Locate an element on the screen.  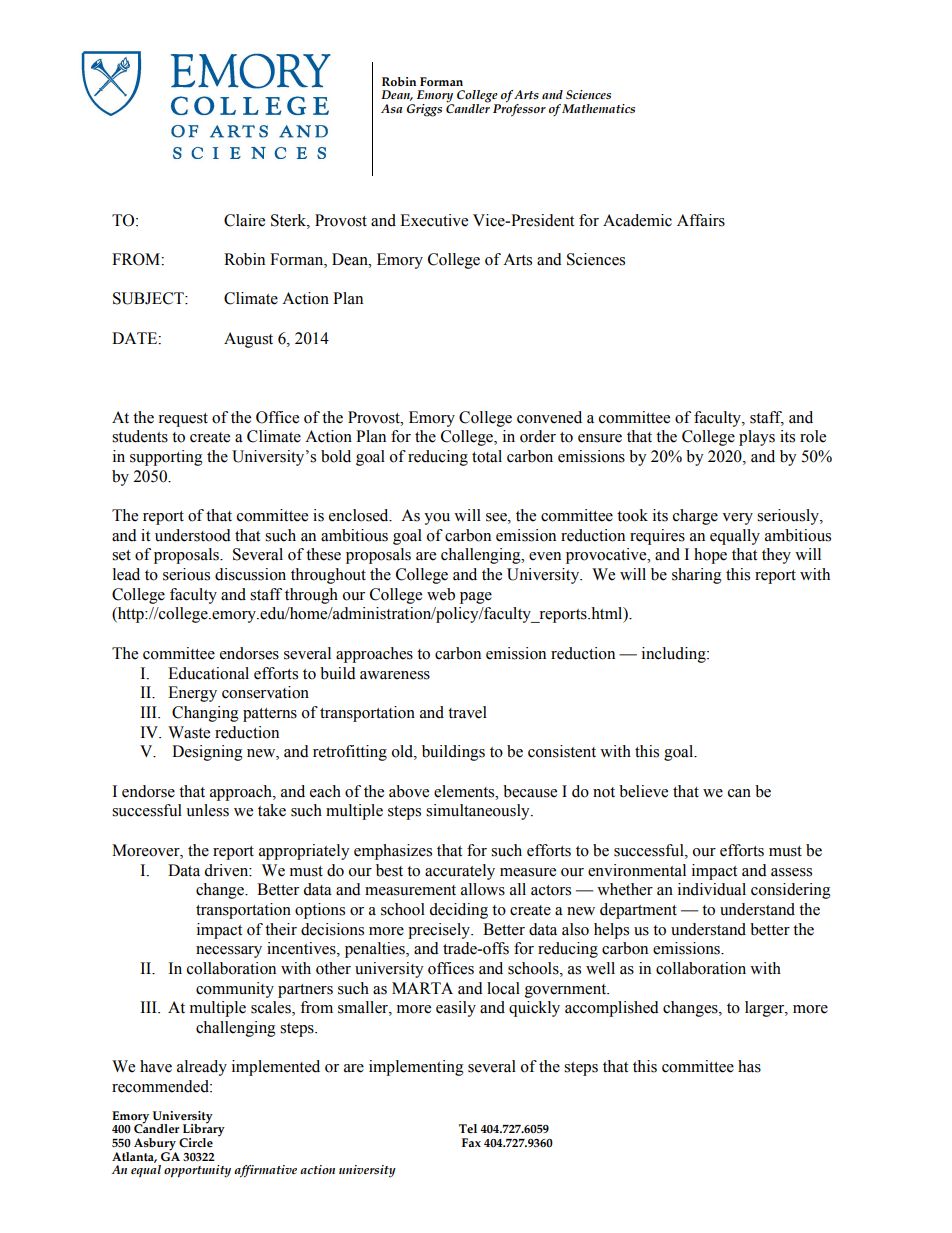
Fax is located at coordinates (471, 1142).
